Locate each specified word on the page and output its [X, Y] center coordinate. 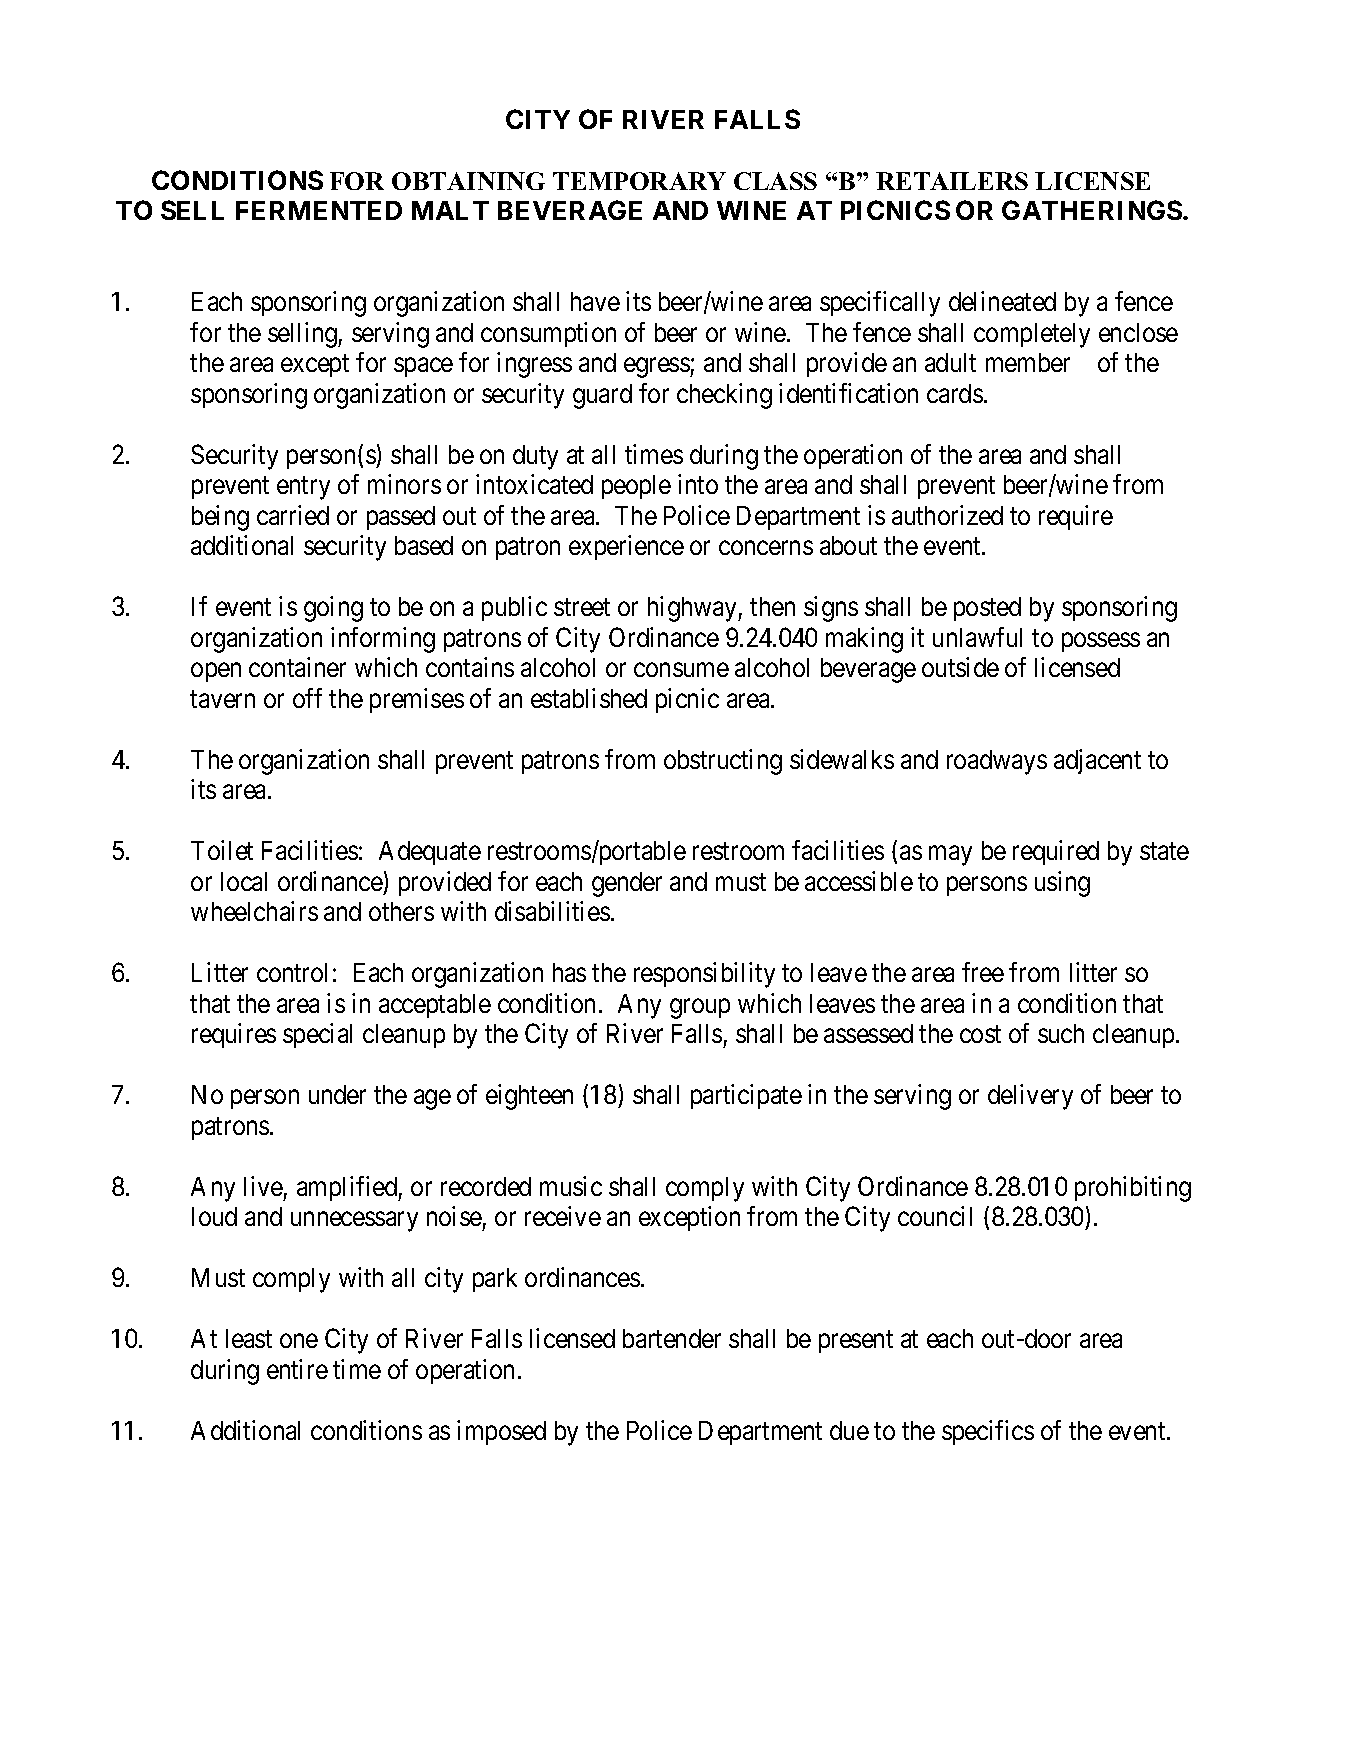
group [700, 1009]
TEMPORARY [639, 181]
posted [987, 609]
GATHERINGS [1092, 210]
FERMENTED [319, 210]
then [772, 606]
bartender [672, 1338]
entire [297, 1369]
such [1061, 1033]
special [317, 1035]
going [333, 609]
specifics [988, 1432]
